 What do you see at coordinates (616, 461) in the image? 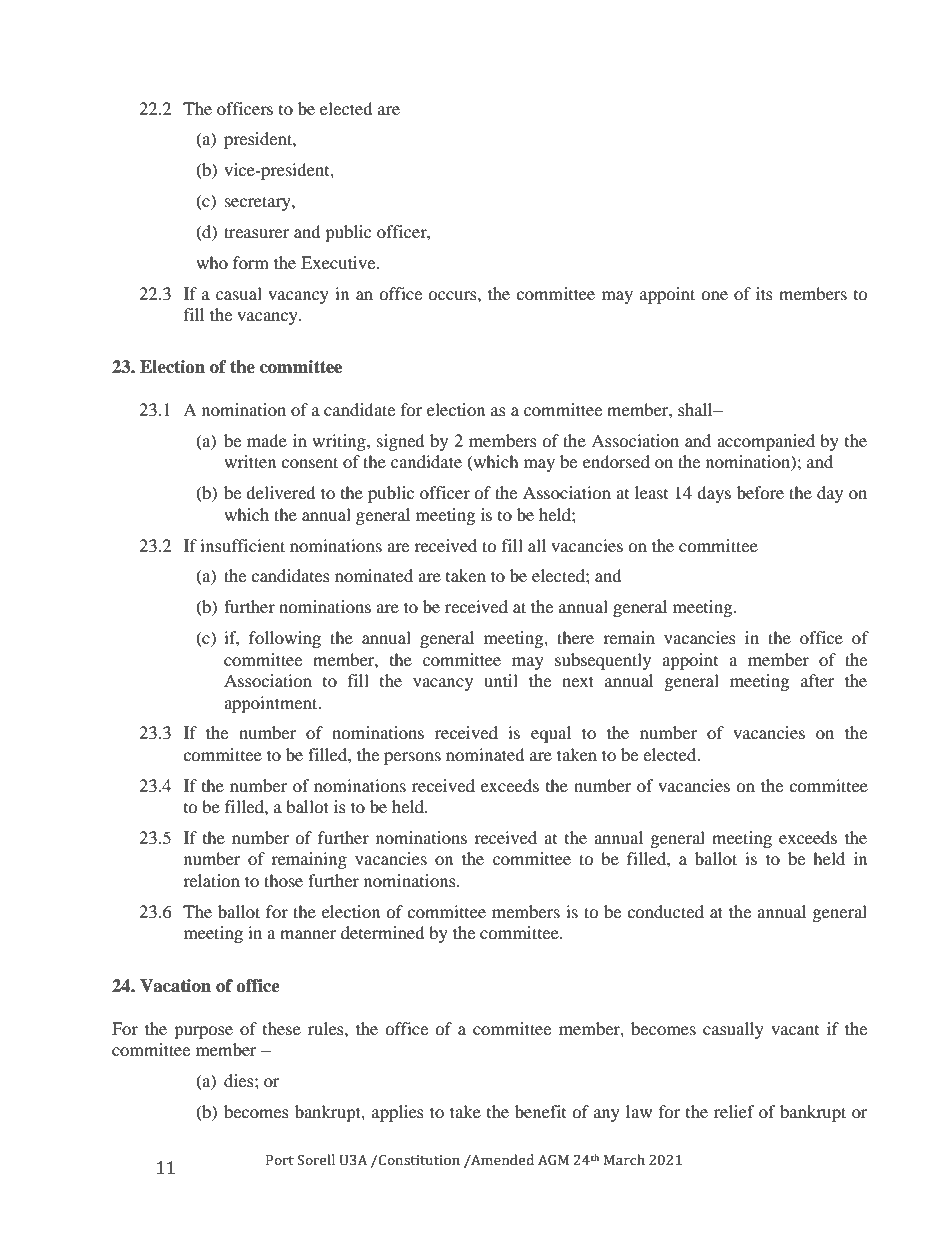
I see `endorsed` at bounding box center [616, 461].
